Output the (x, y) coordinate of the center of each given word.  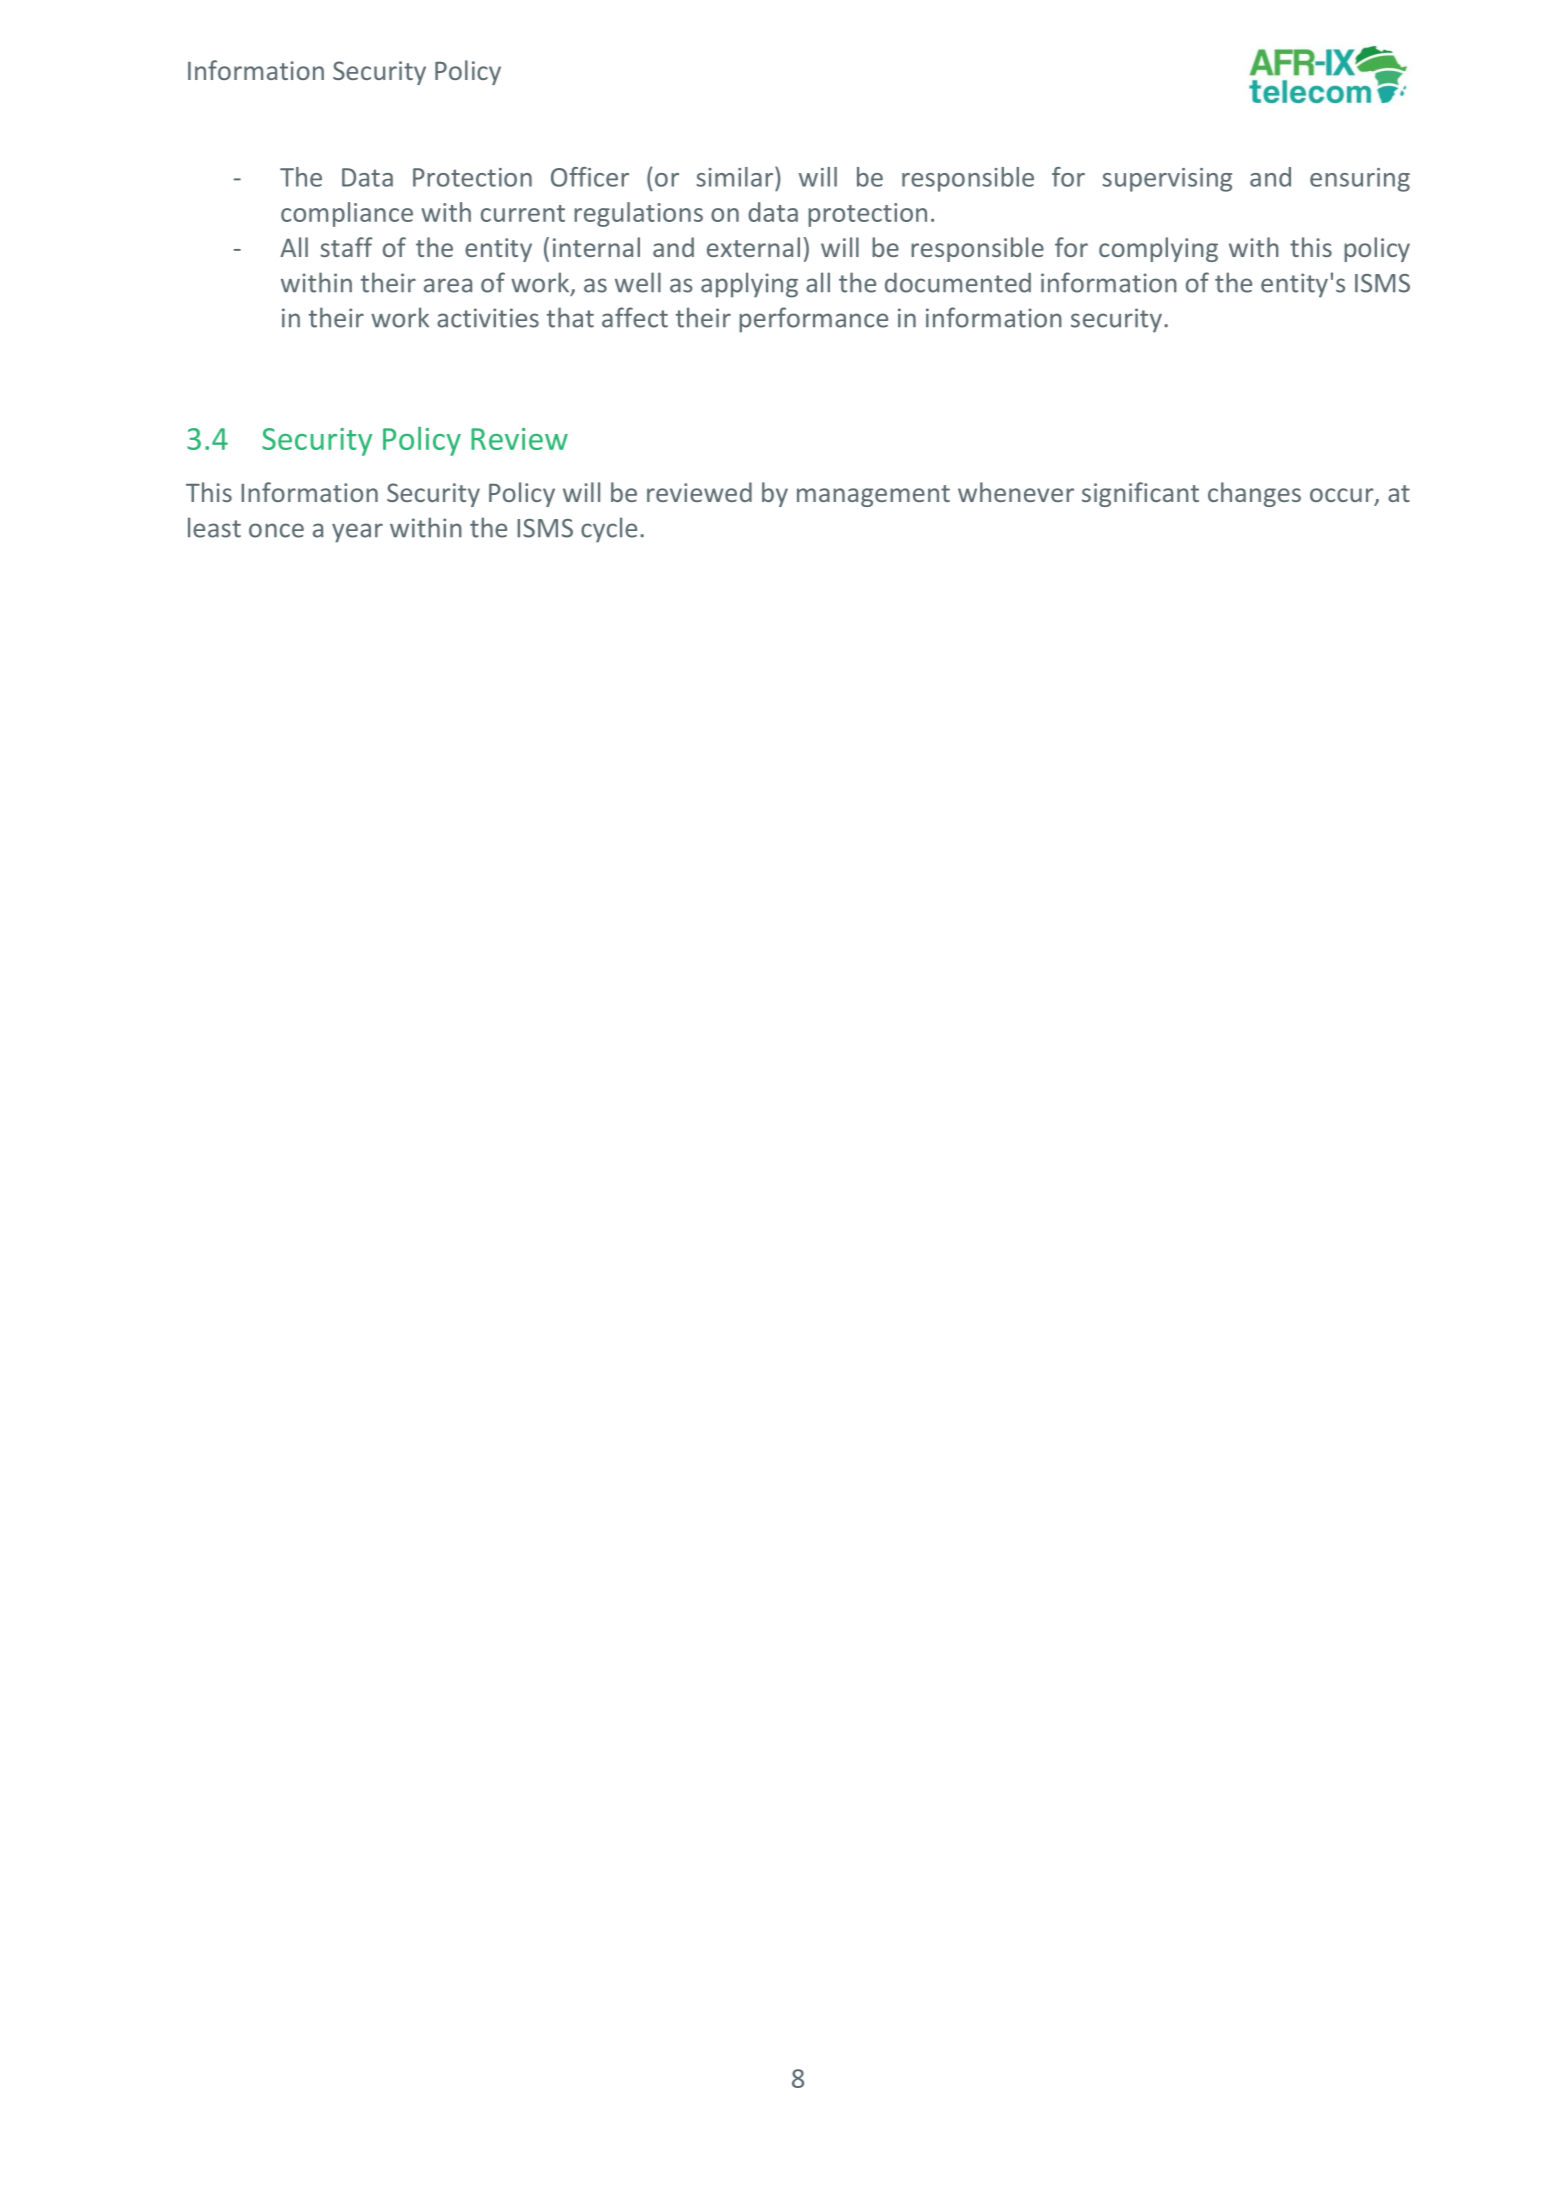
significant (1140, 494)
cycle (609, 530)
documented (958, 282)
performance (813, 320)
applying (749, 285)
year (357, 533)
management (873, 496)
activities (488, 318)
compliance (347, 214)
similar (736, 176)
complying (1158, 249)
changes (1254, 494)
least (214, 527)
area (448, 285)
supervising (1167, 180)
